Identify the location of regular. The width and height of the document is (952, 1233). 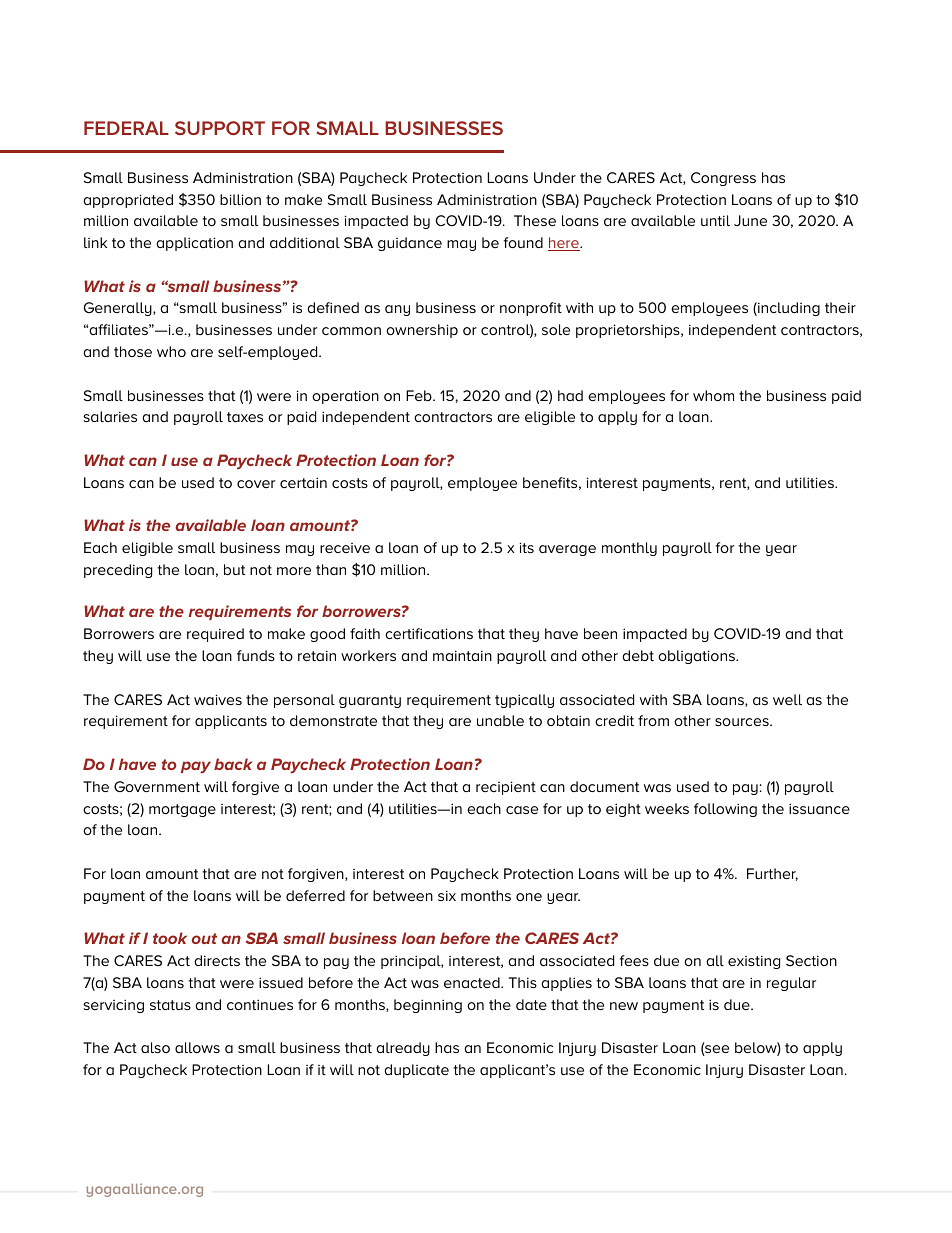
(791, 984).
